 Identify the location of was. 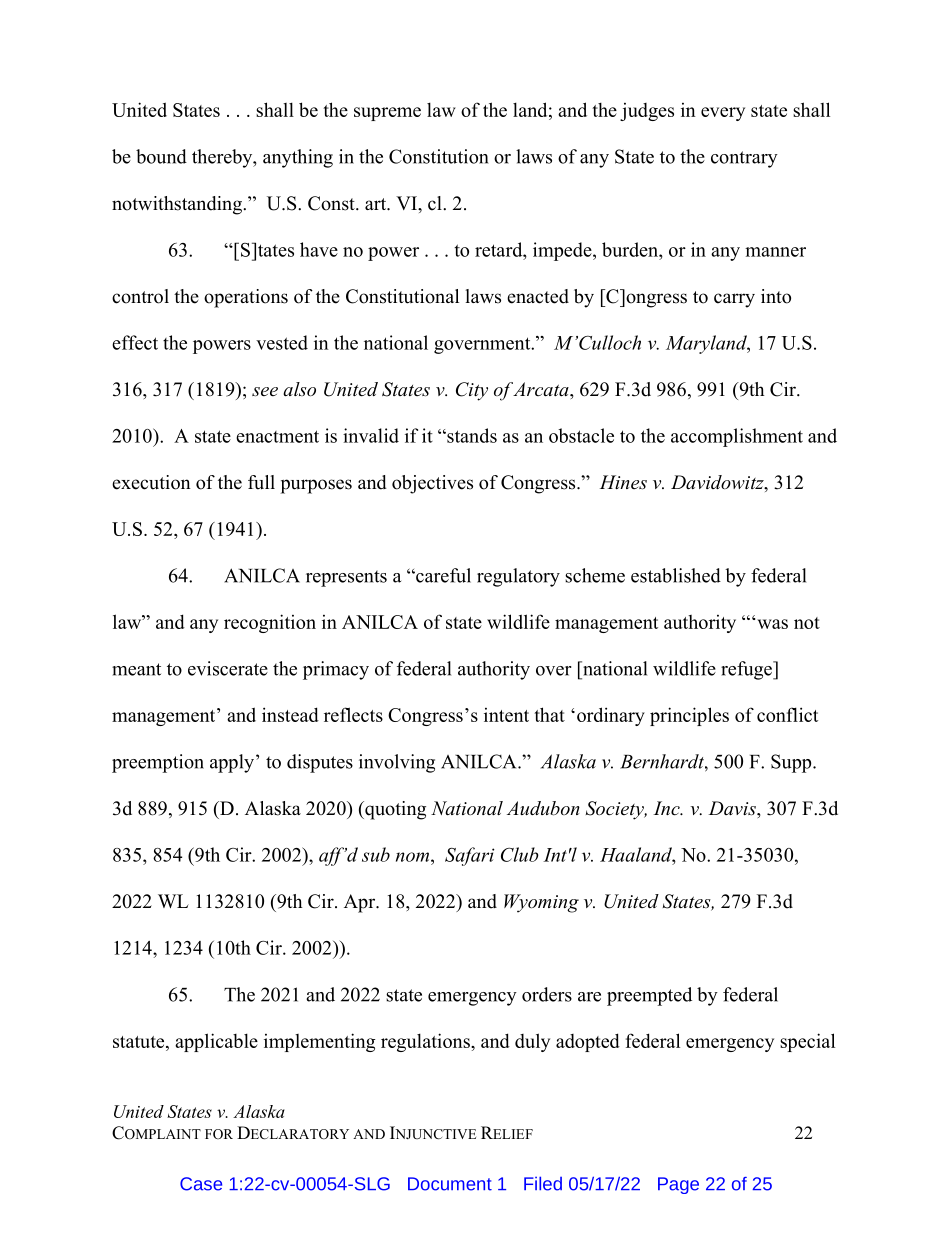
(772, 624).
